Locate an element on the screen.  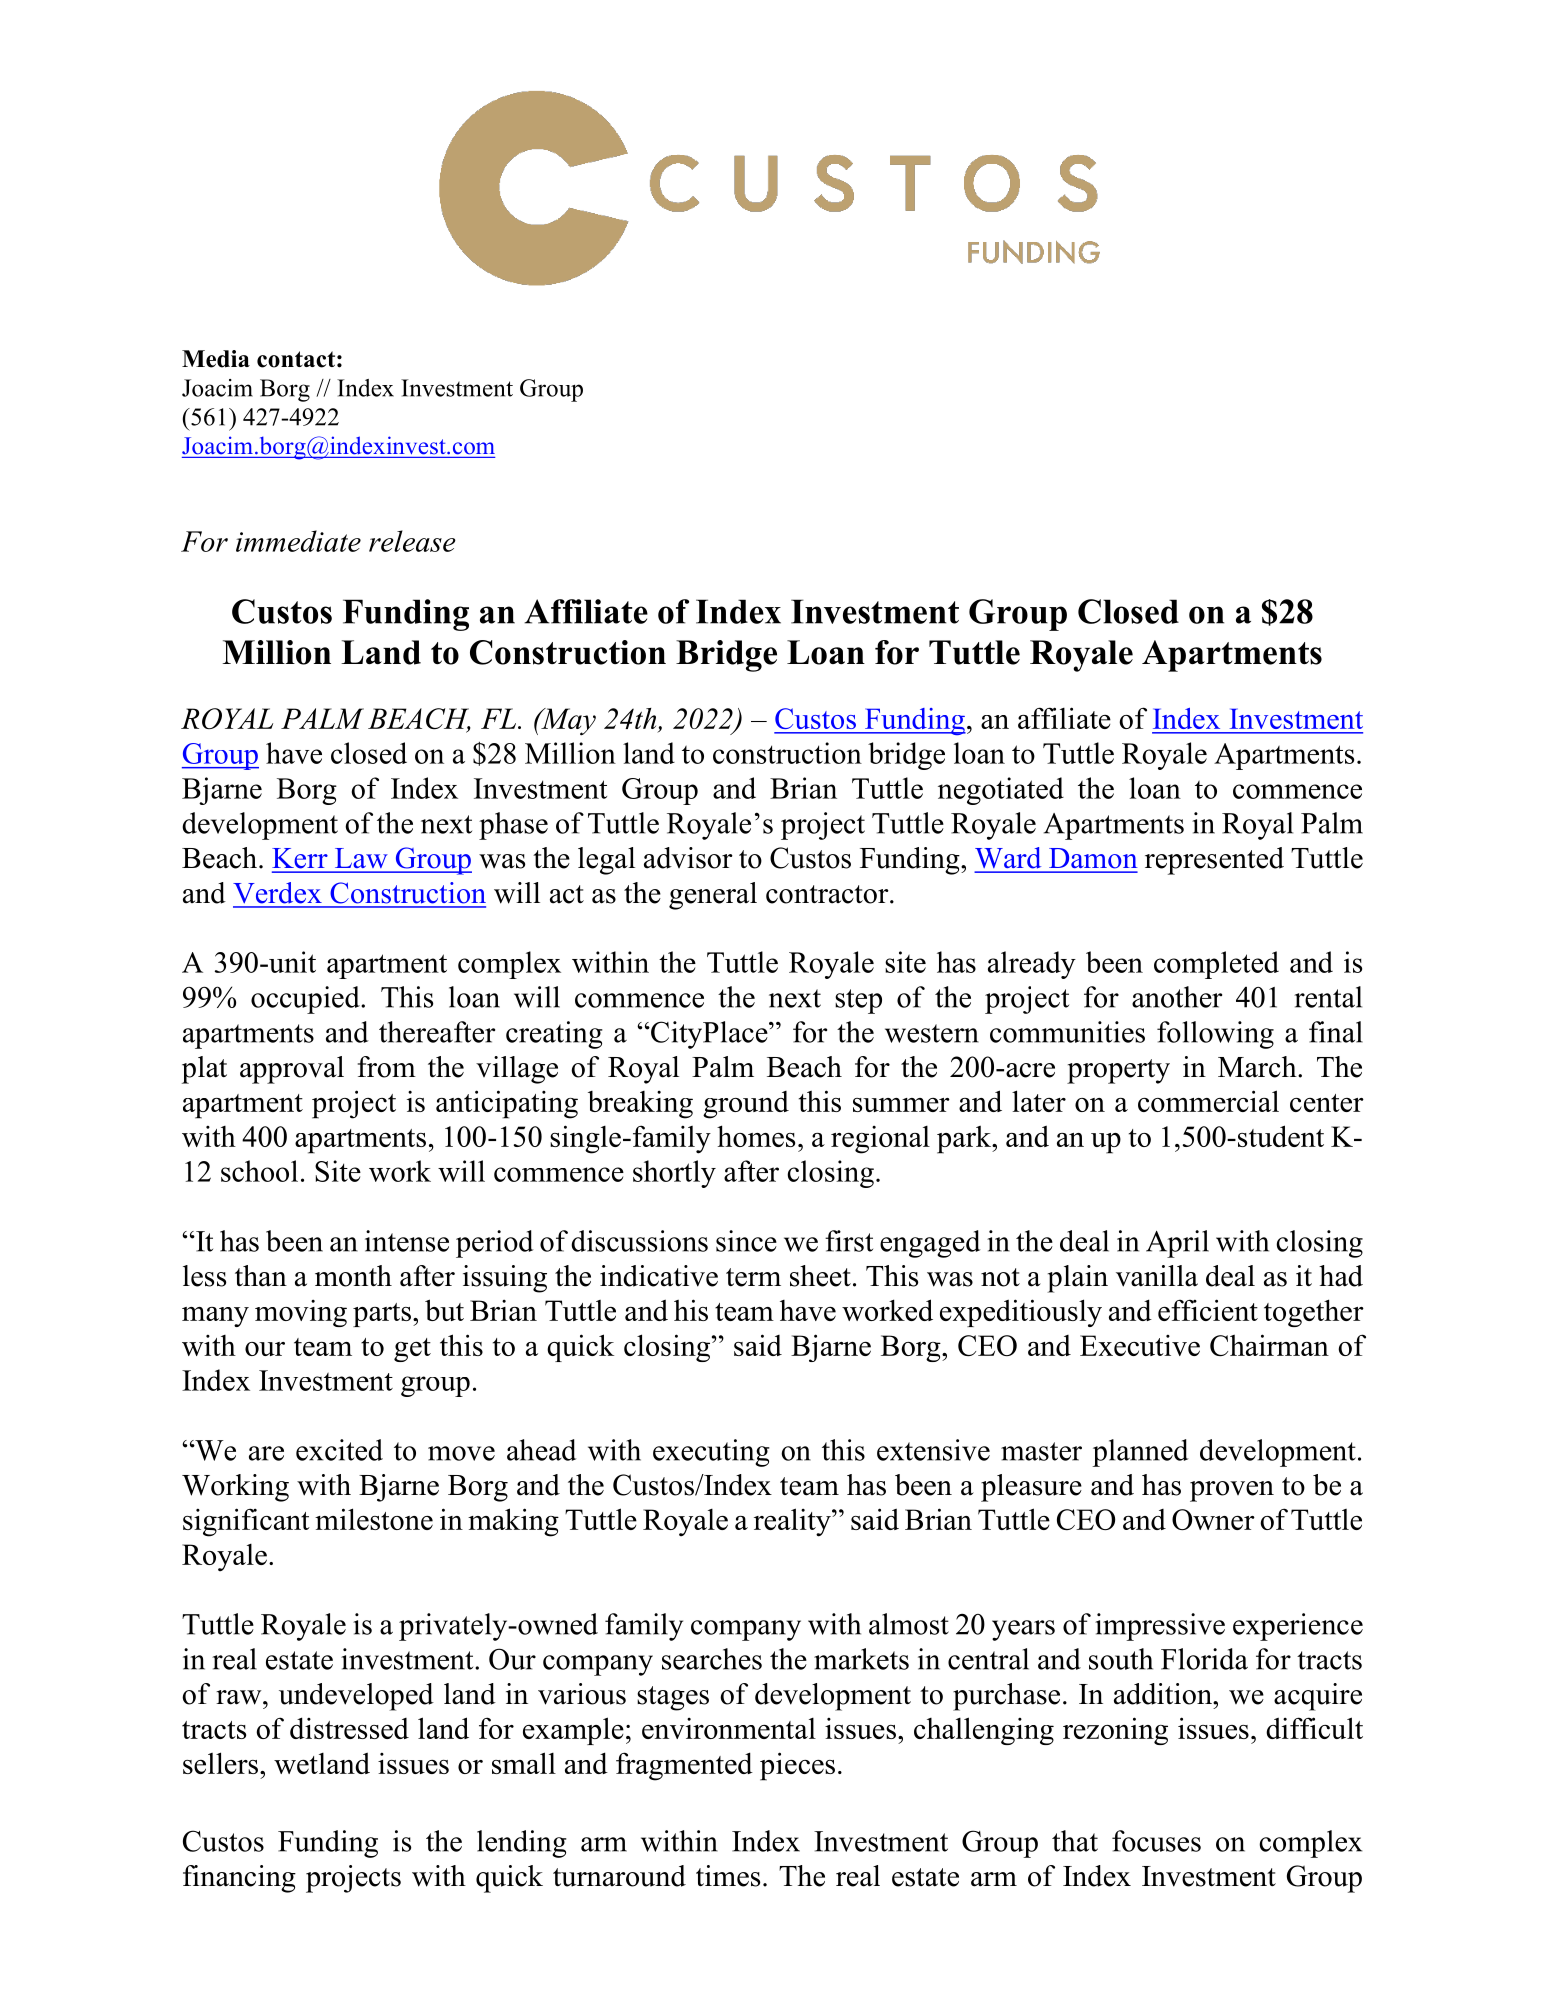
contact is located at coordinates (296, 359).
